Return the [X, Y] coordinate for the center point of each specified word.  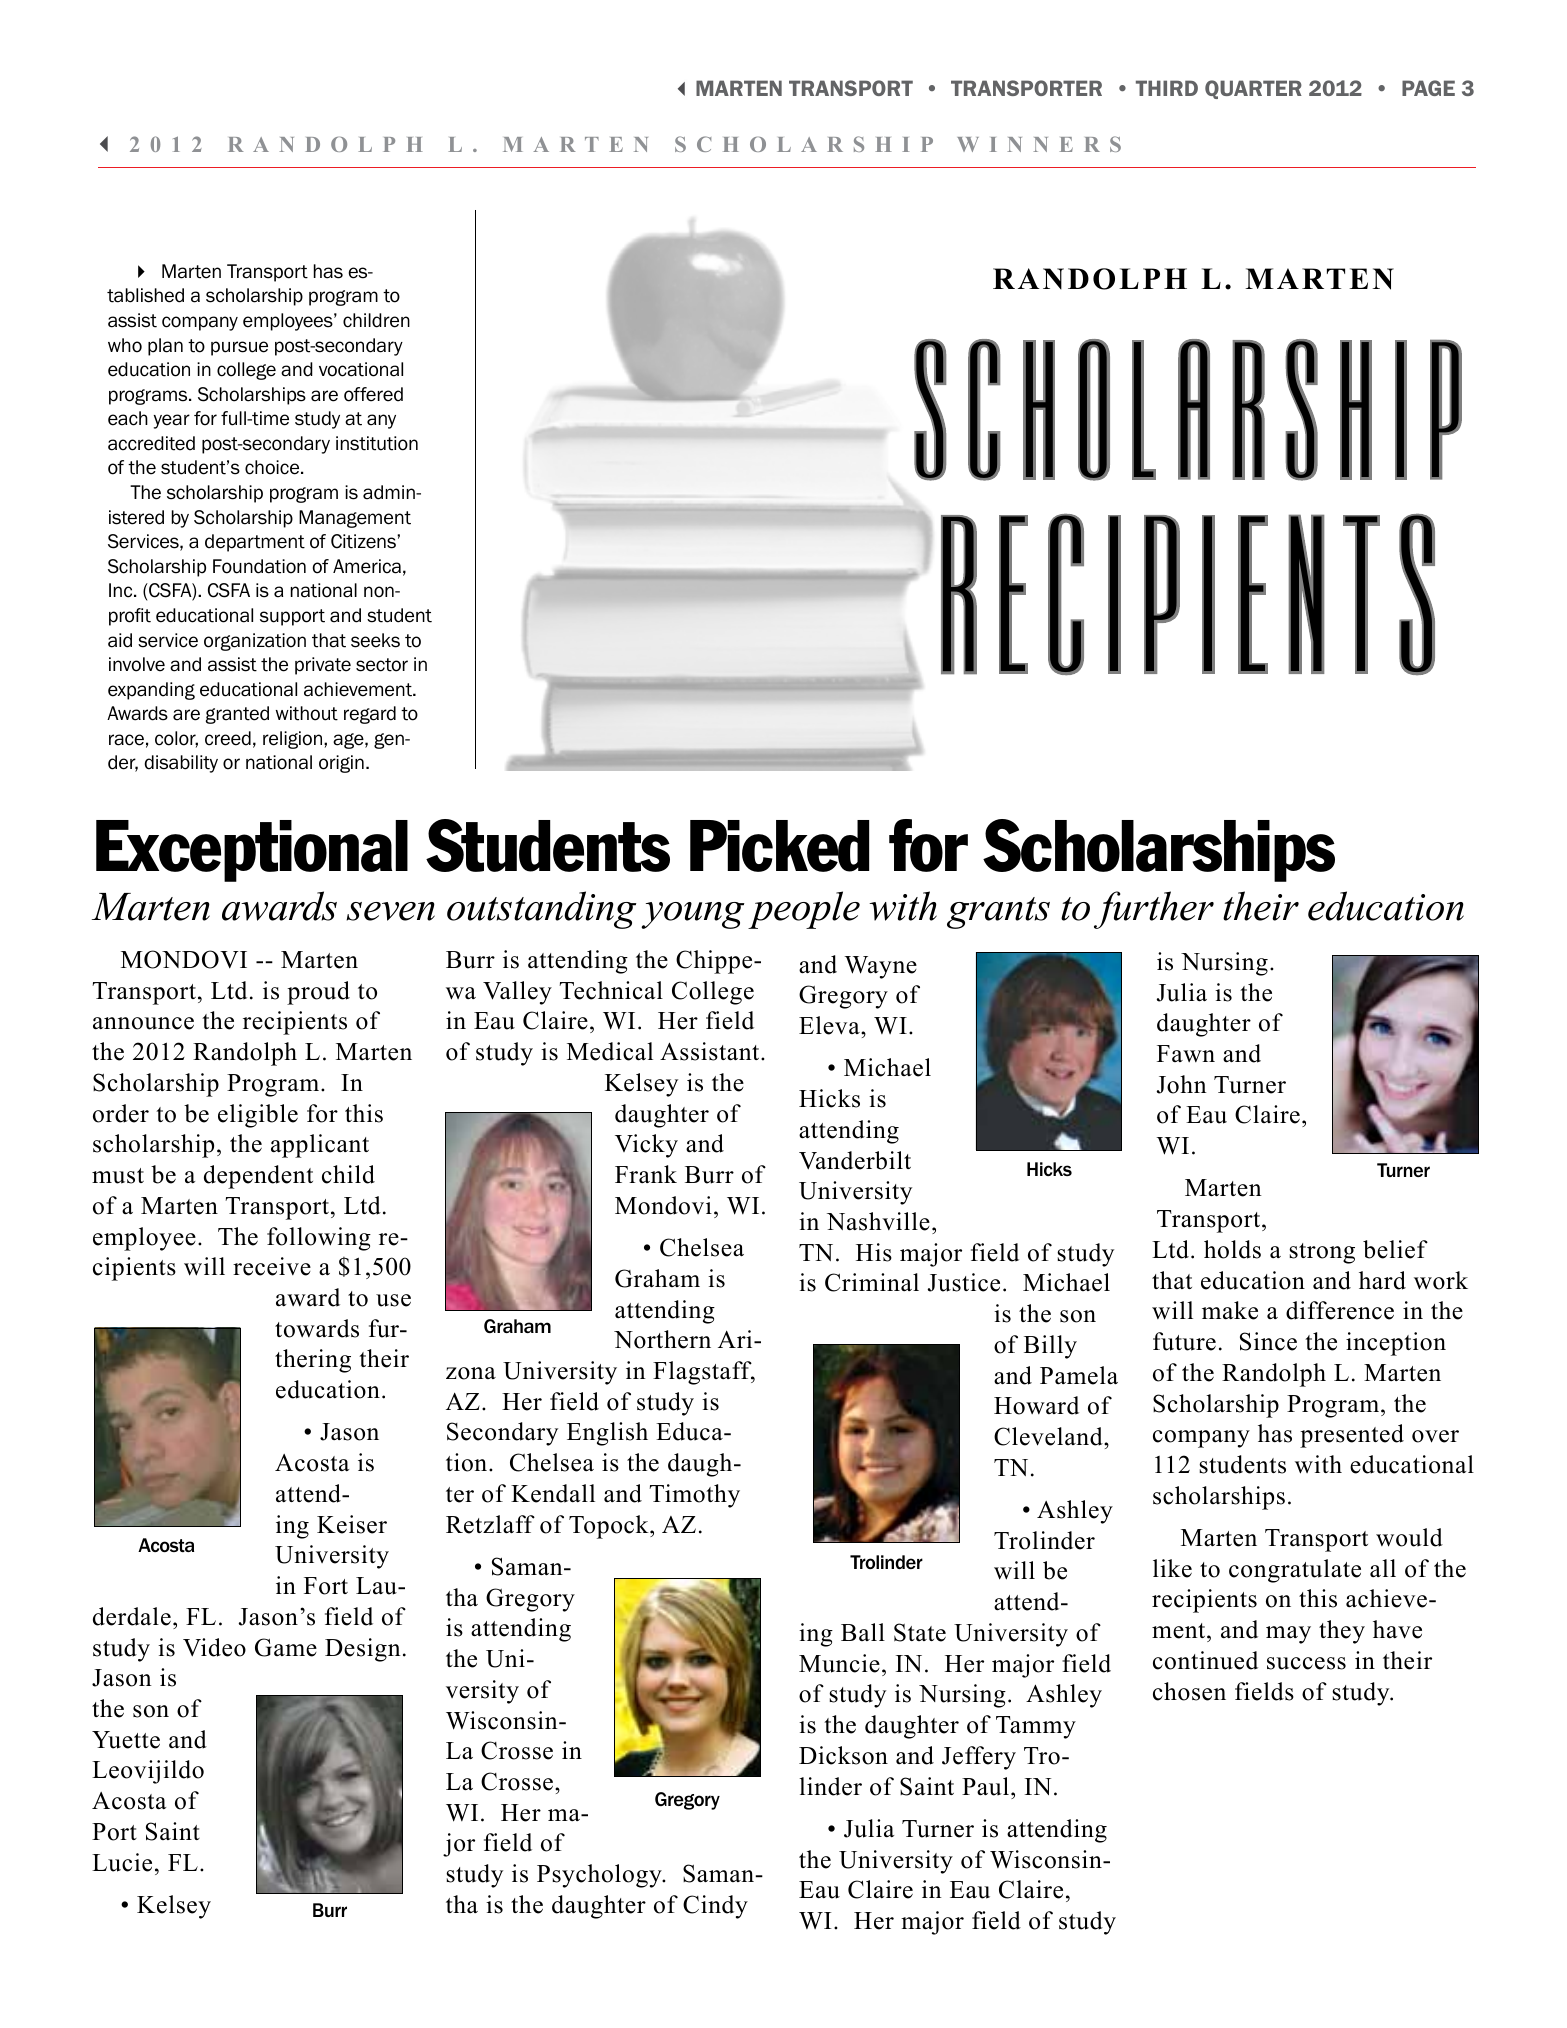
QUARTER [1253, 89]
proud [318, 993]
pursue [239, 348]
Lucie [122, 1862]
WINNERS [1039, 144]
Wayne [880, 967]
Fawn [1186, 1053]
